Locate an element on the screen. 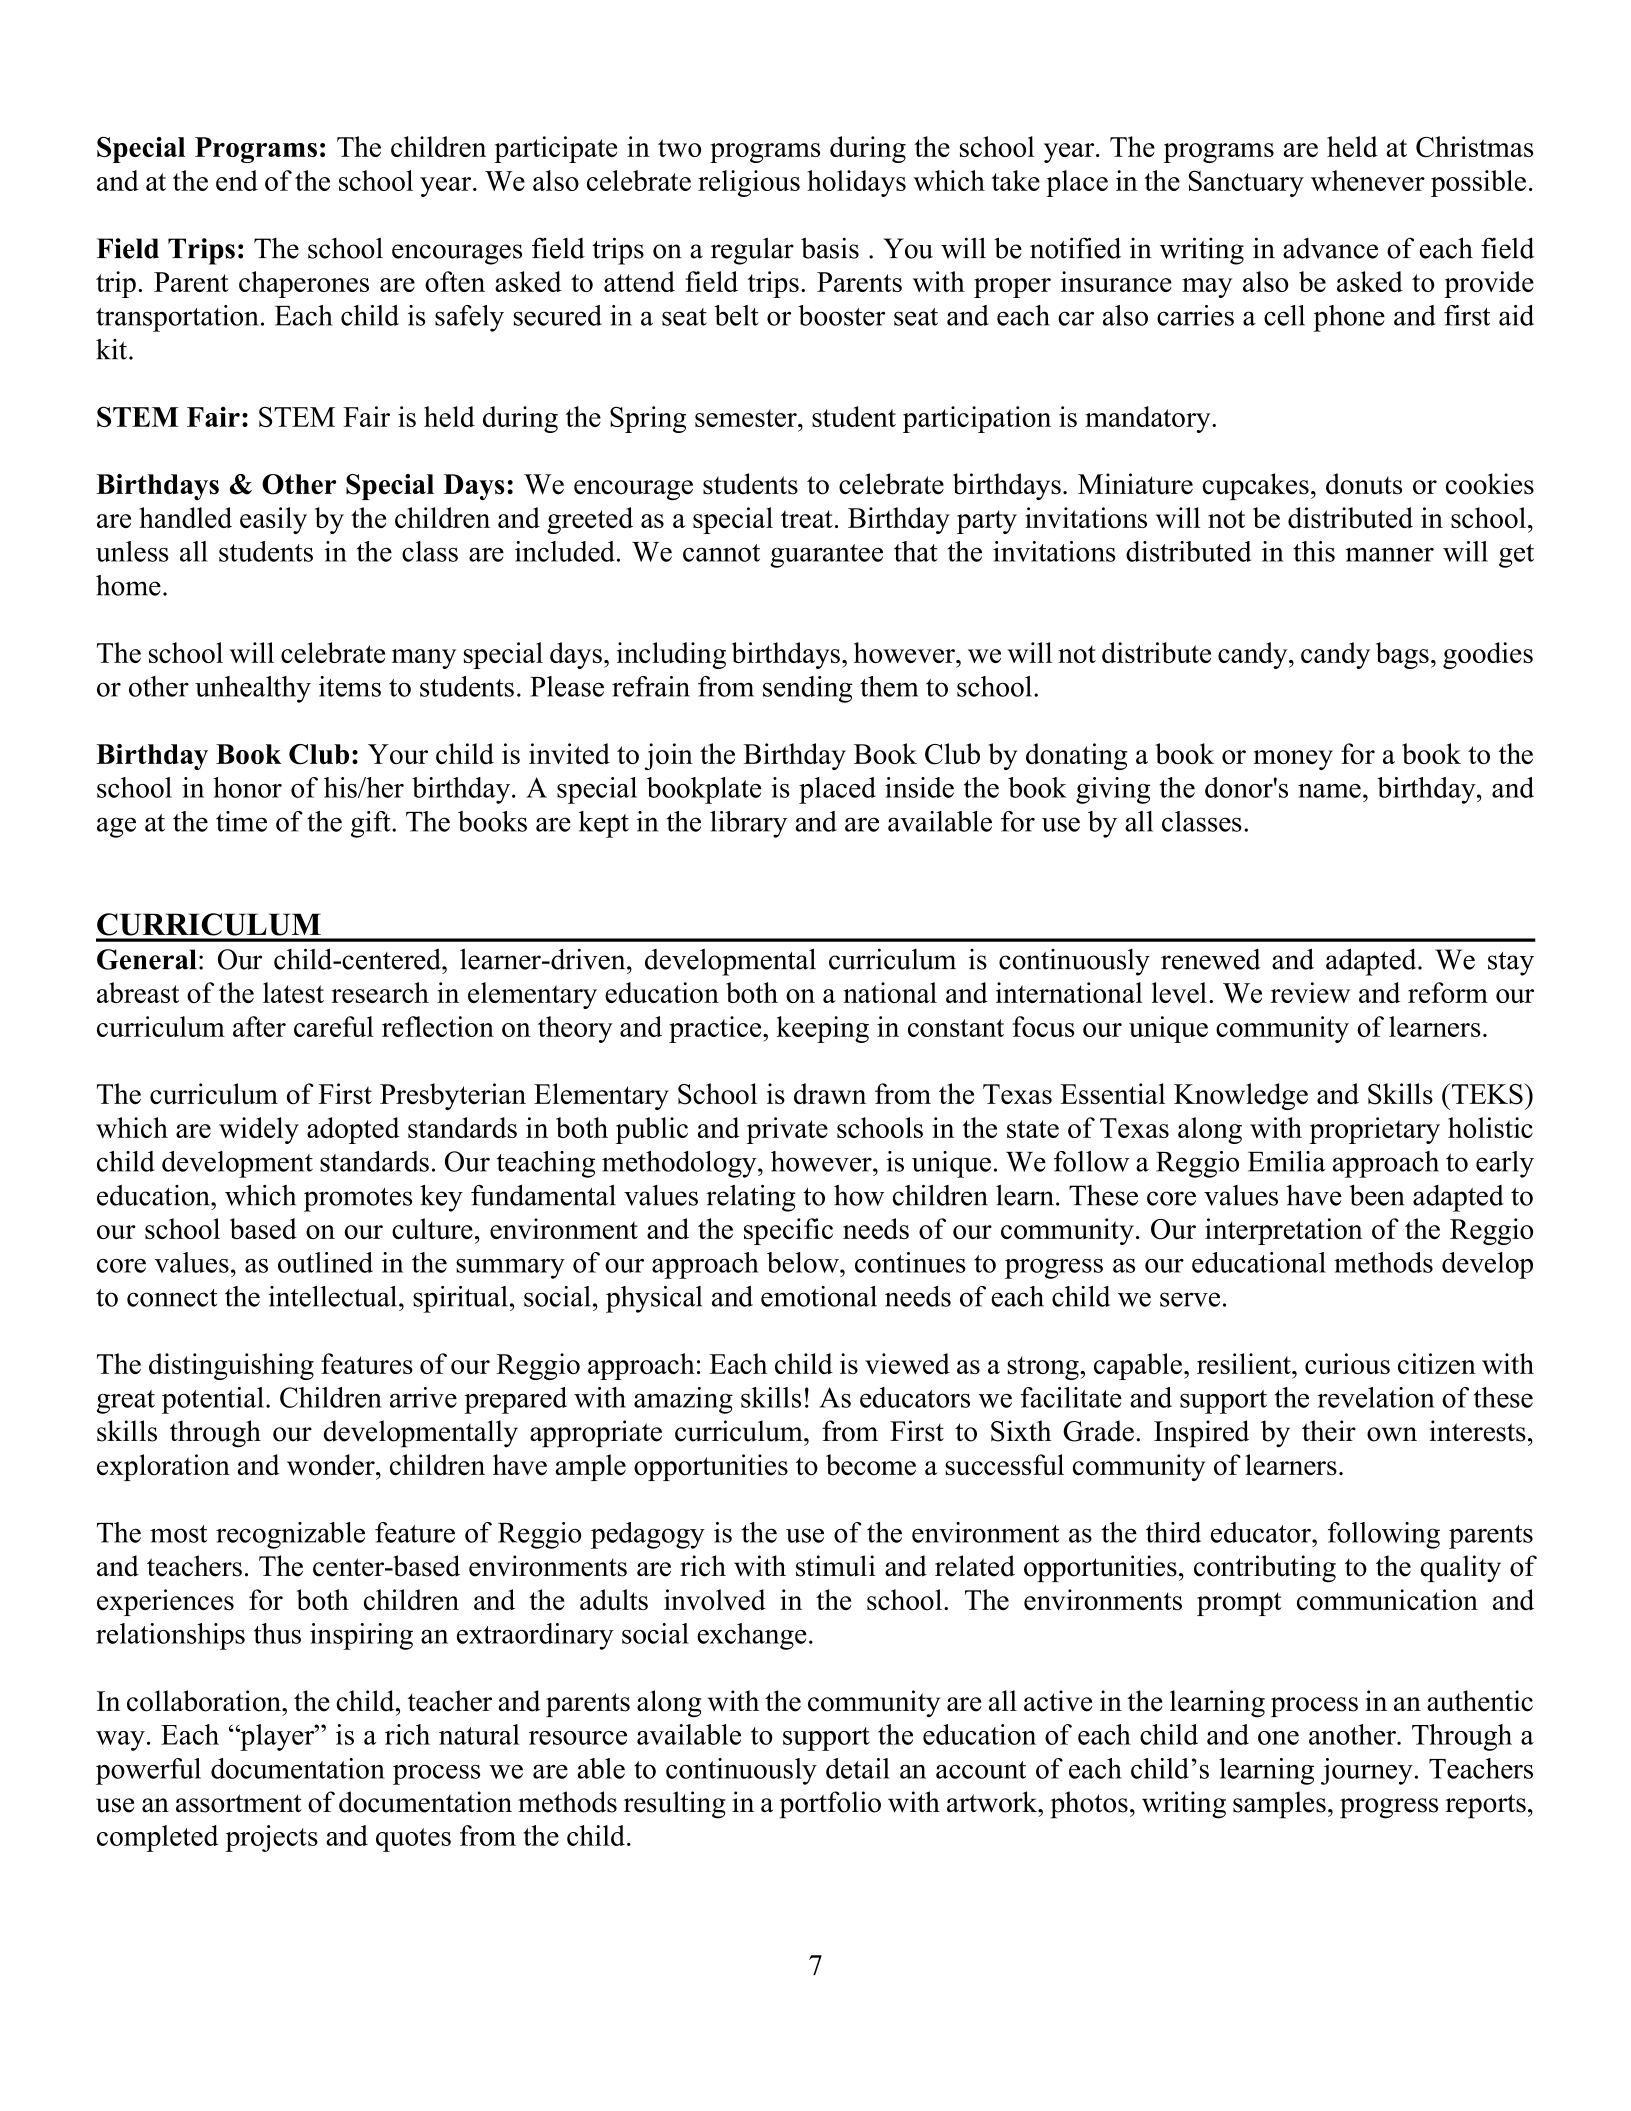 The image size is (1631, 2111). assortment is located at coordinates (239, 1803).
